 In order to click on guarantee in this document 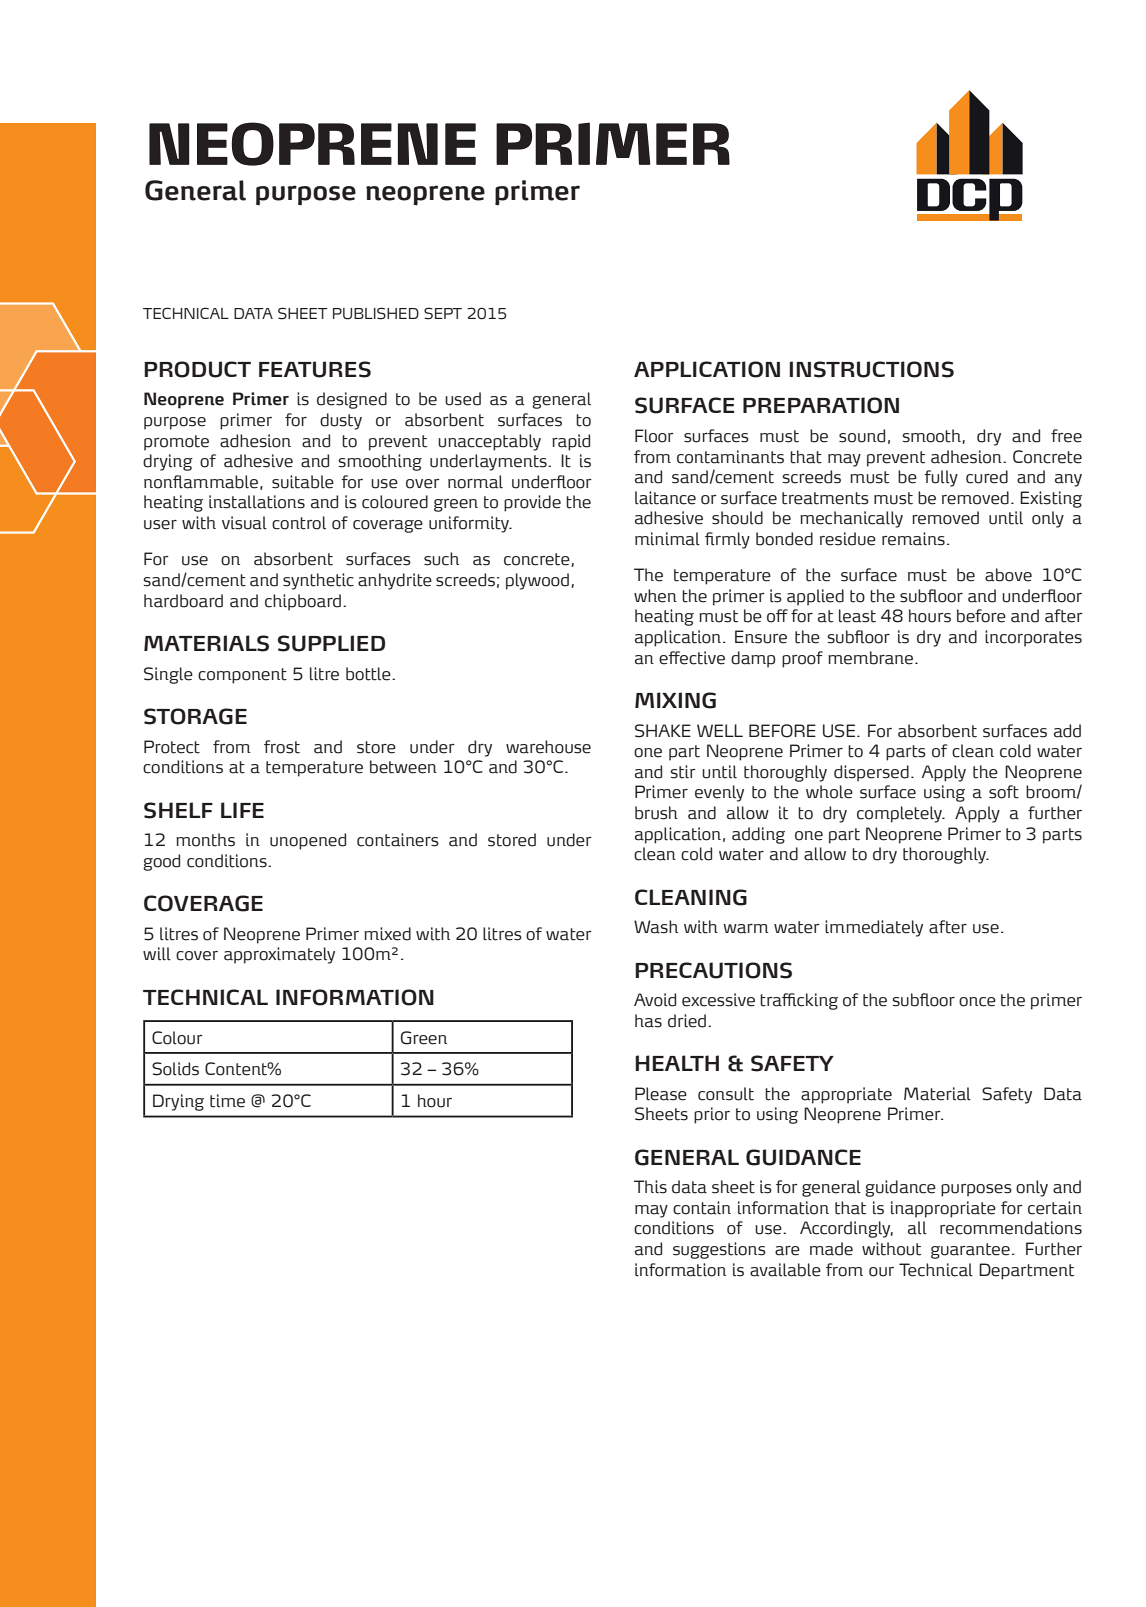, I will do `click(970, 1251)`.
